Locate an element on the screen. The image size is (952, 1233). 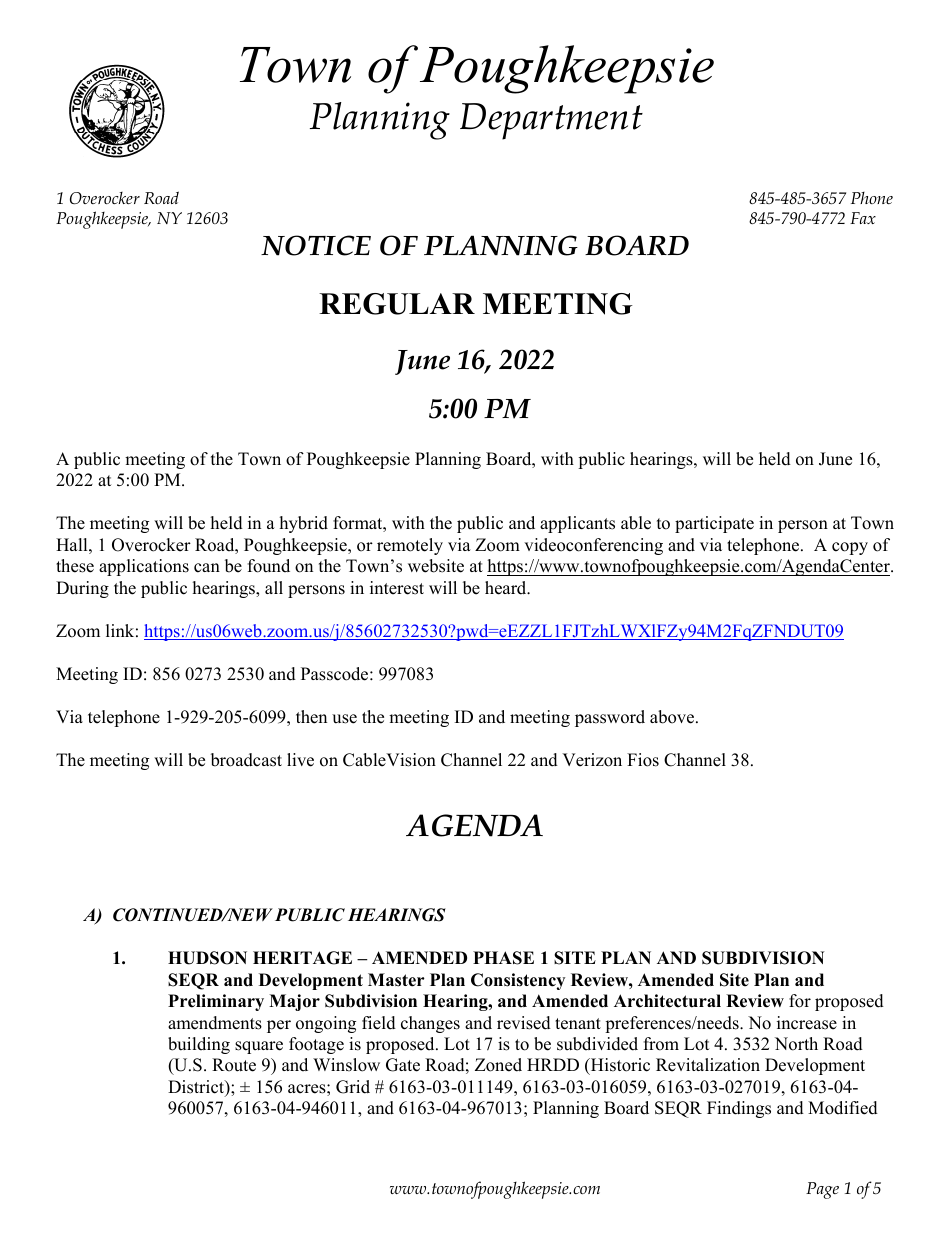
NOTICE is located at coordinates (316, 245).
